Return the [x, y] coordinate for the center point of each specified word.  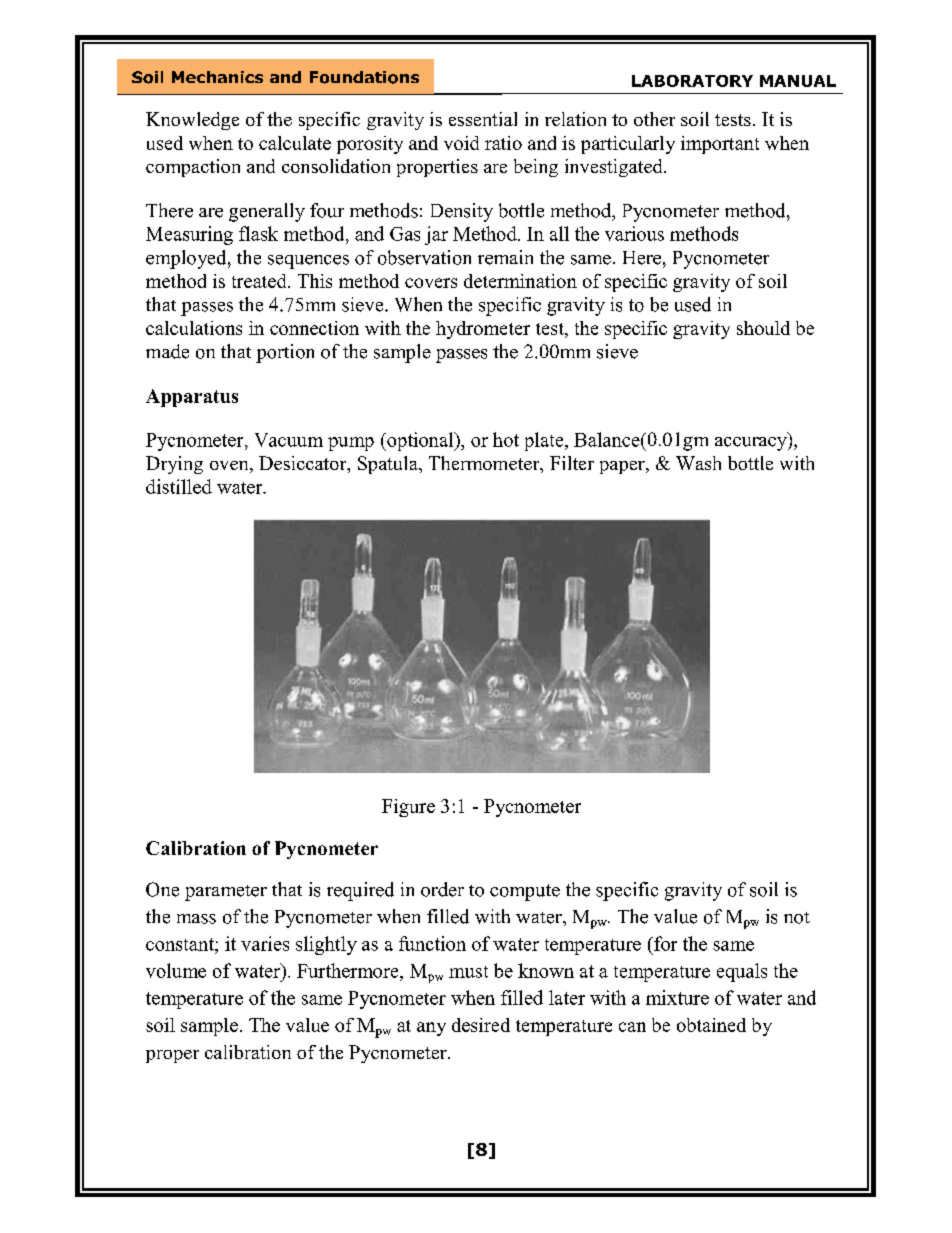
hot [506, 439]
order [442, 889]
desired [481, 1025]
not [797, 918]
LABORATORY [692, 81]
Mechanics [217, 77]
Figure [408, 808]
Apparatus [192, 398]
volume [176, 970]
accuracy [752, 444]
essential [483, 119]
